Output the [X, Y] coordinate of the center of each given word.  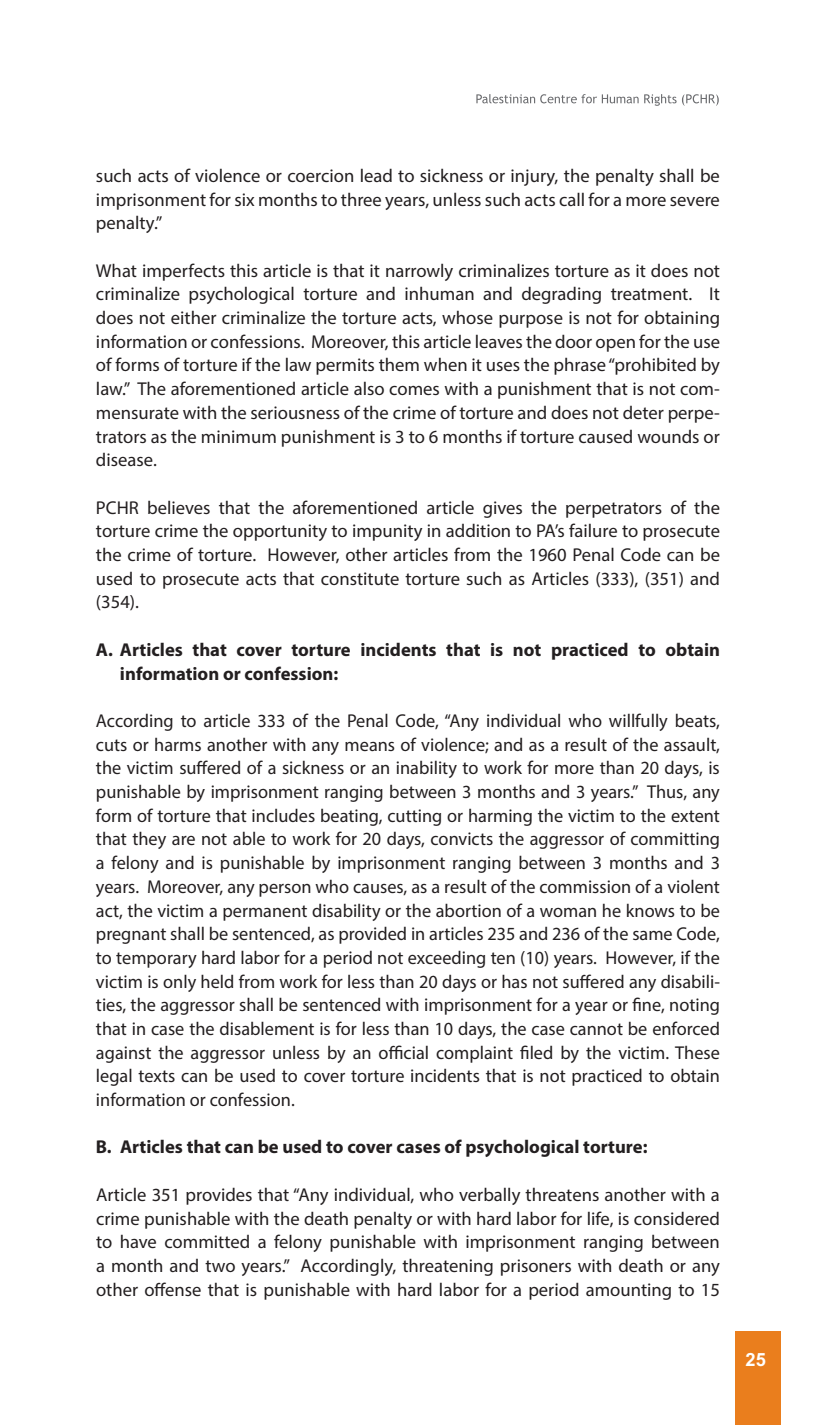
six [244, 199]
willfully [638, 722]
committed [207, 1241]
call [571, 199]
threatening [447, 1267]
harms [178, 744]
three [361, 199]
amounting [628, 1291]
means [370, 746]
